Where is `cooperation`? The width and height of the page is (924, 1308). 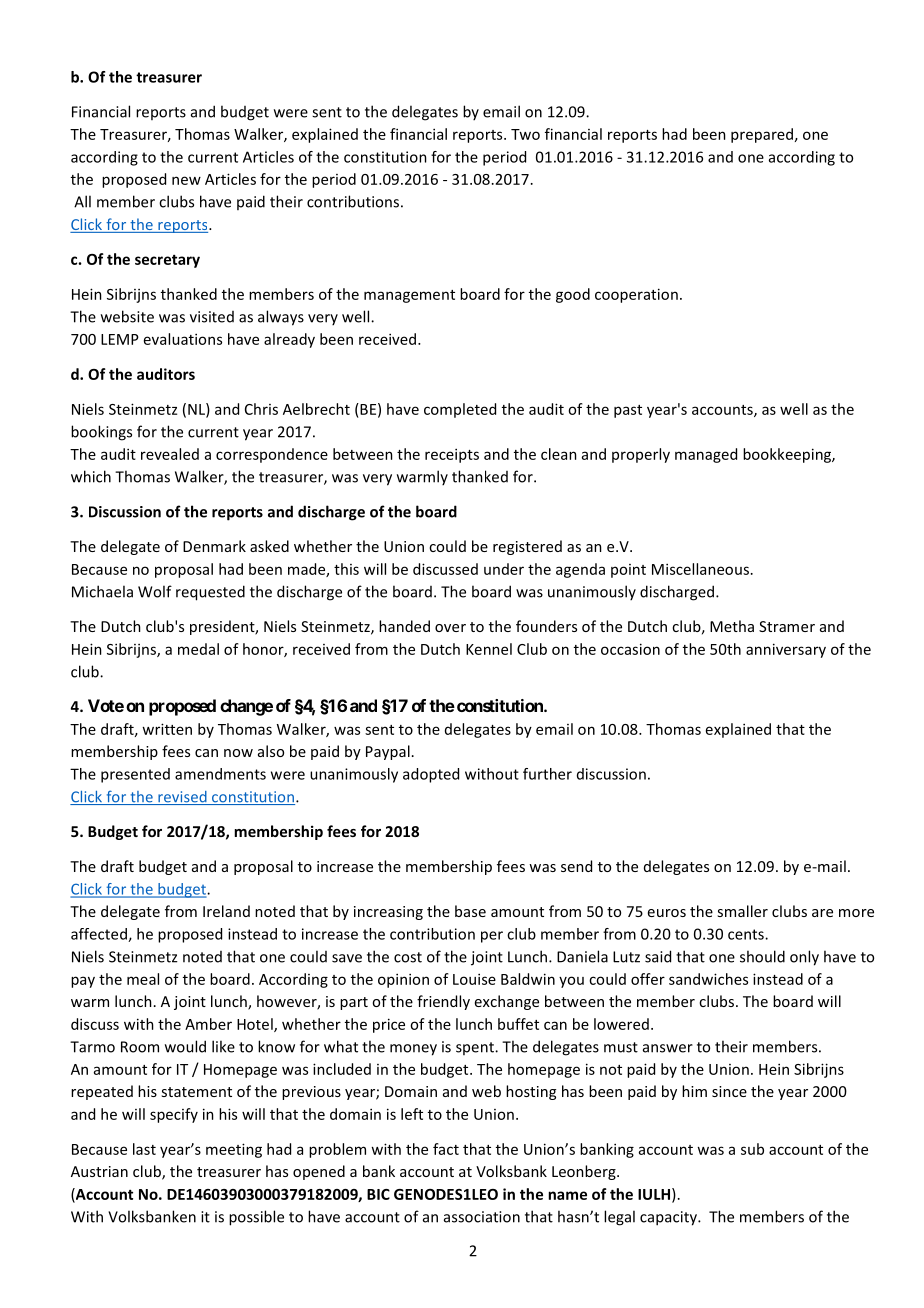
cooperation is located at coordinates (636, 295).
